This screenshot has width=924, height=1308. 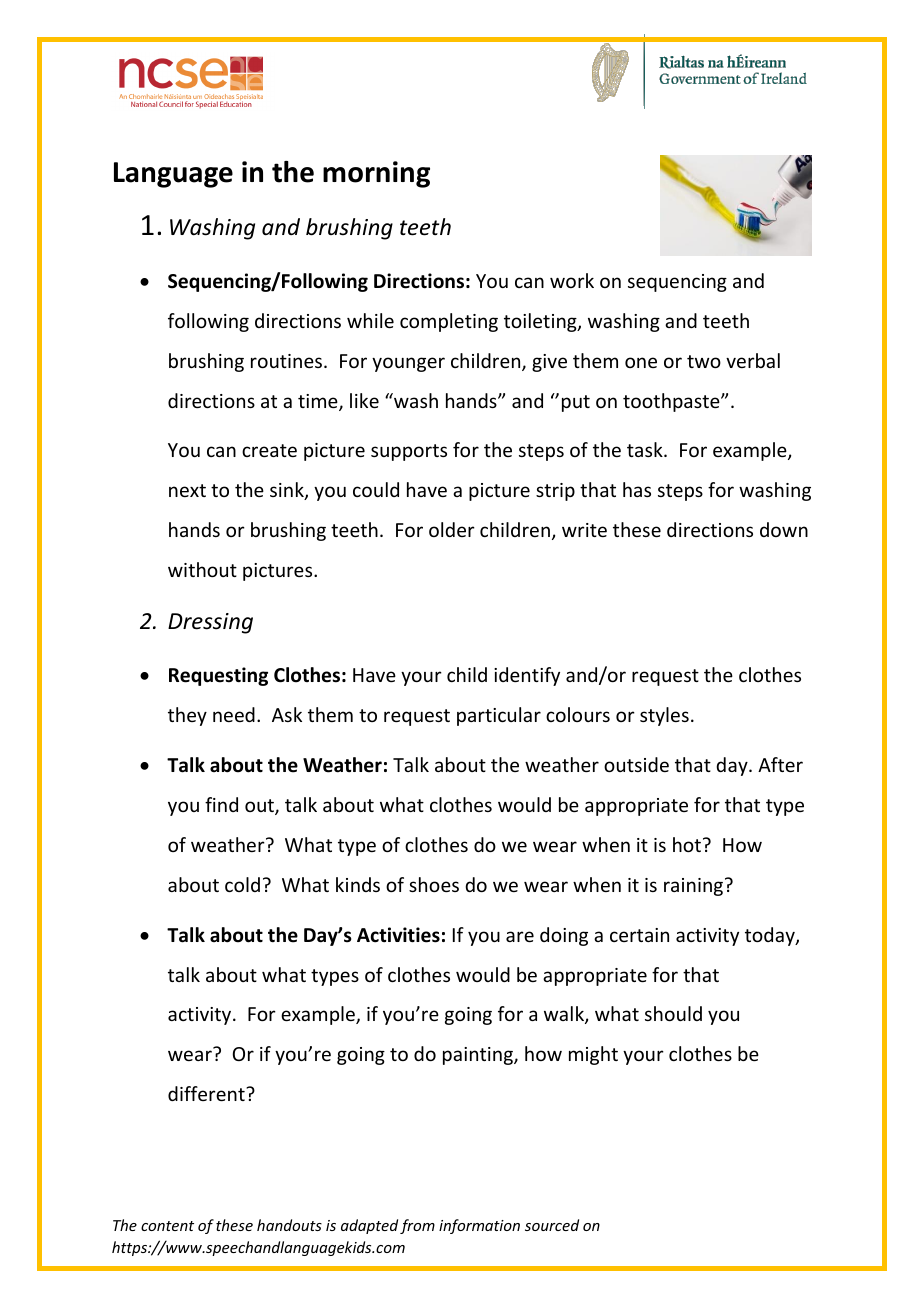 What do you see at coordinates (289, 1225) in the screenshot?
I see `handouts` at bounding box center [289, 1225].
